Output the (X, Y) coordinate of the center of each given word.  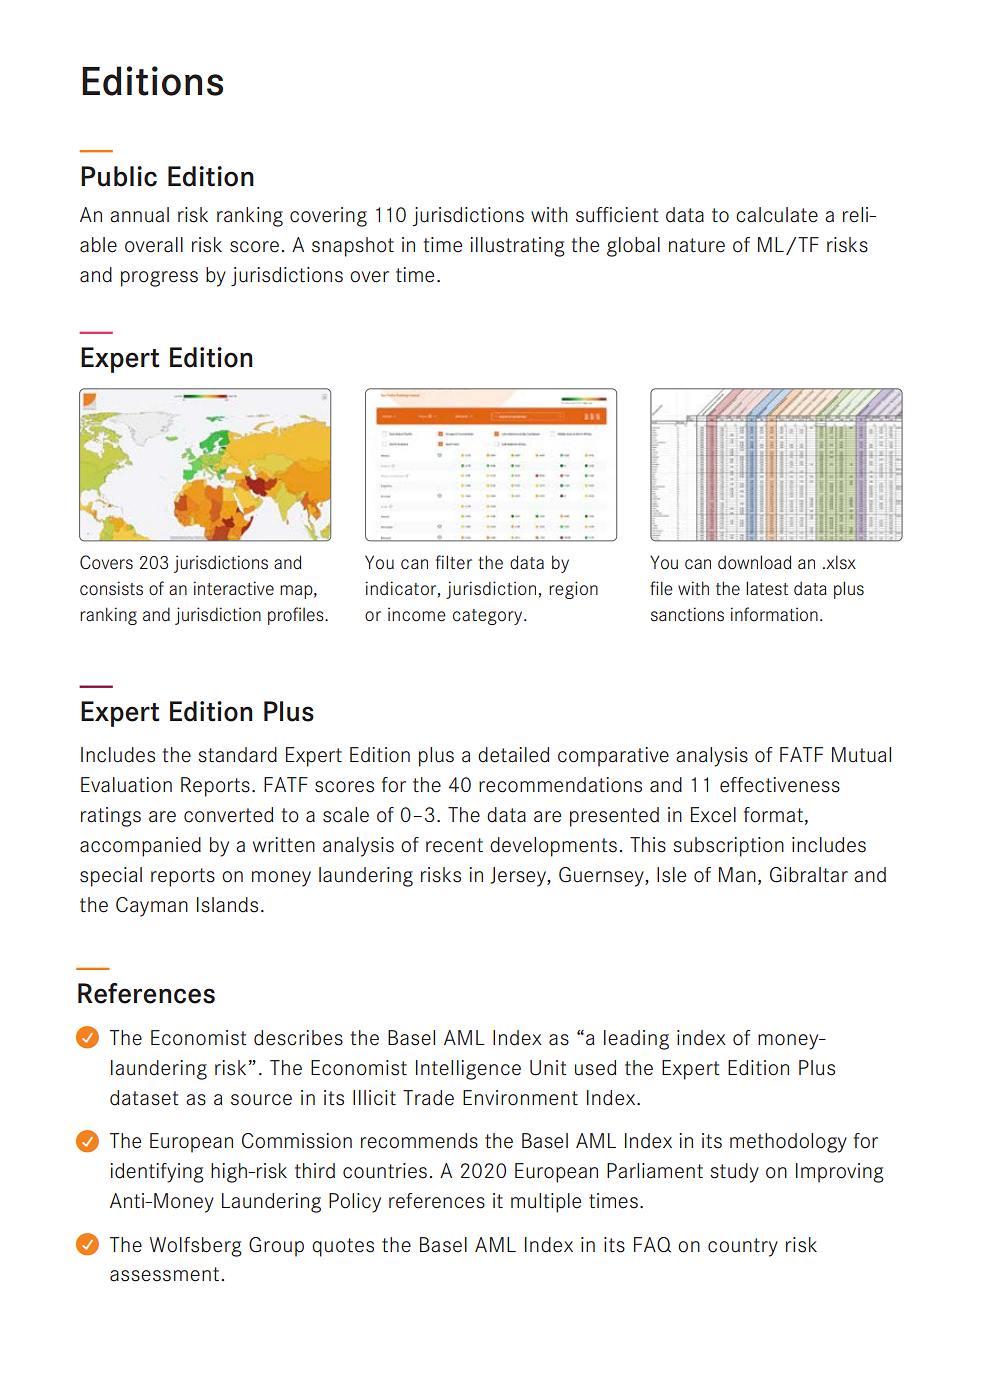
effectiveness (780, 785)
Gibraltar (809, 875)
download (755, 562)
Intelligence (468, 1070)
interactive (234, 588)
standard (237, 755)
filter (454, 562)
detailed (513, 755)
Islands (227, 905)
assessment (166, 1274)
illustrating (517, 247)
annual (139, 215)
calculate (777, 215)
